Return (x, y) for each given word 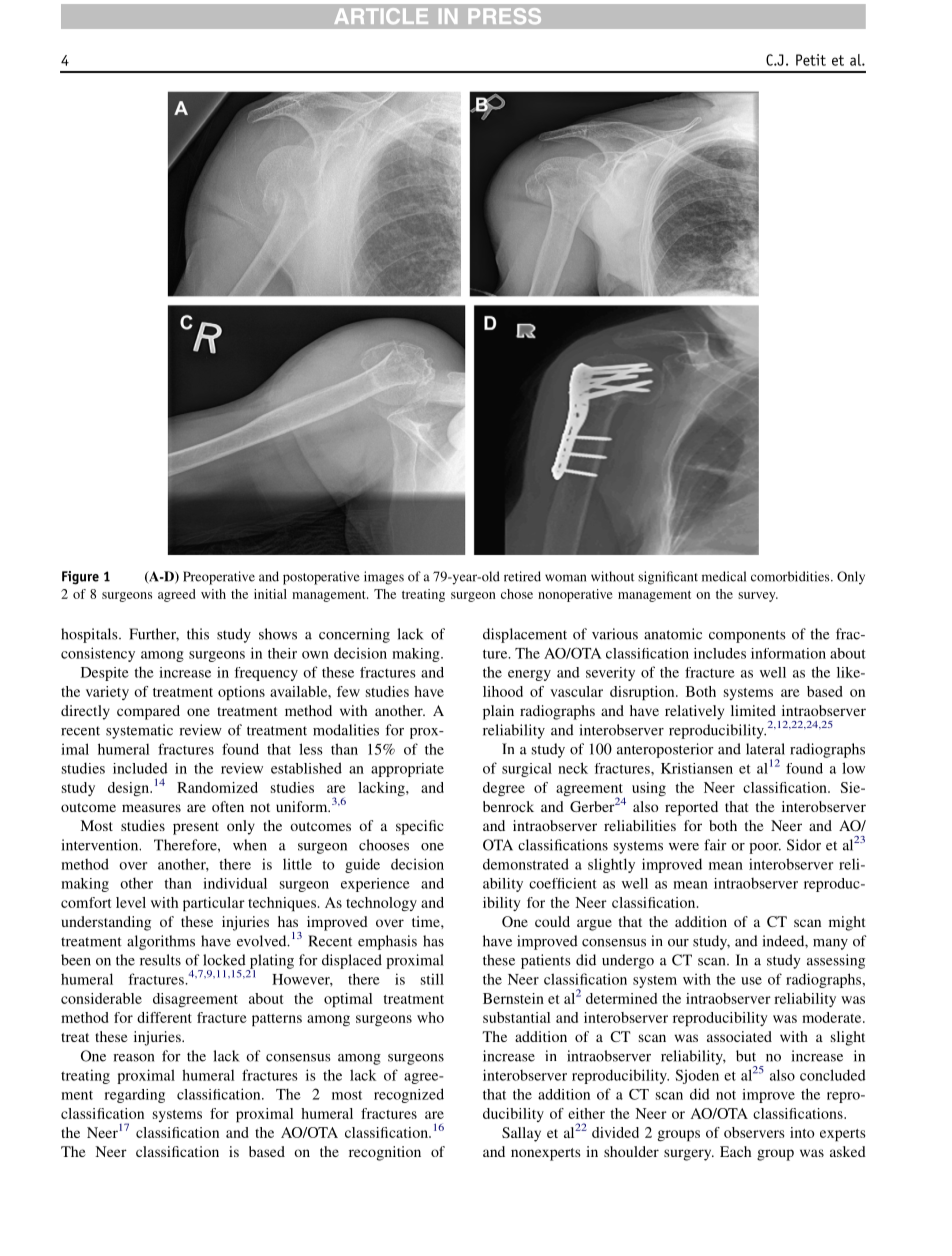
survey (758, 597)
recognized (409, 1095)
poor (765, 848)
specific (420, 827)
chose (517, 594)
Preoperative (219, 578)
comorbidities (791, 576)
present (196, 828)
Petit (811, 60)
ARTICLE (381, 16)
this (198, 634)
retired (522, 576)
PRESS (504, 16)
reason (133, 1058)
